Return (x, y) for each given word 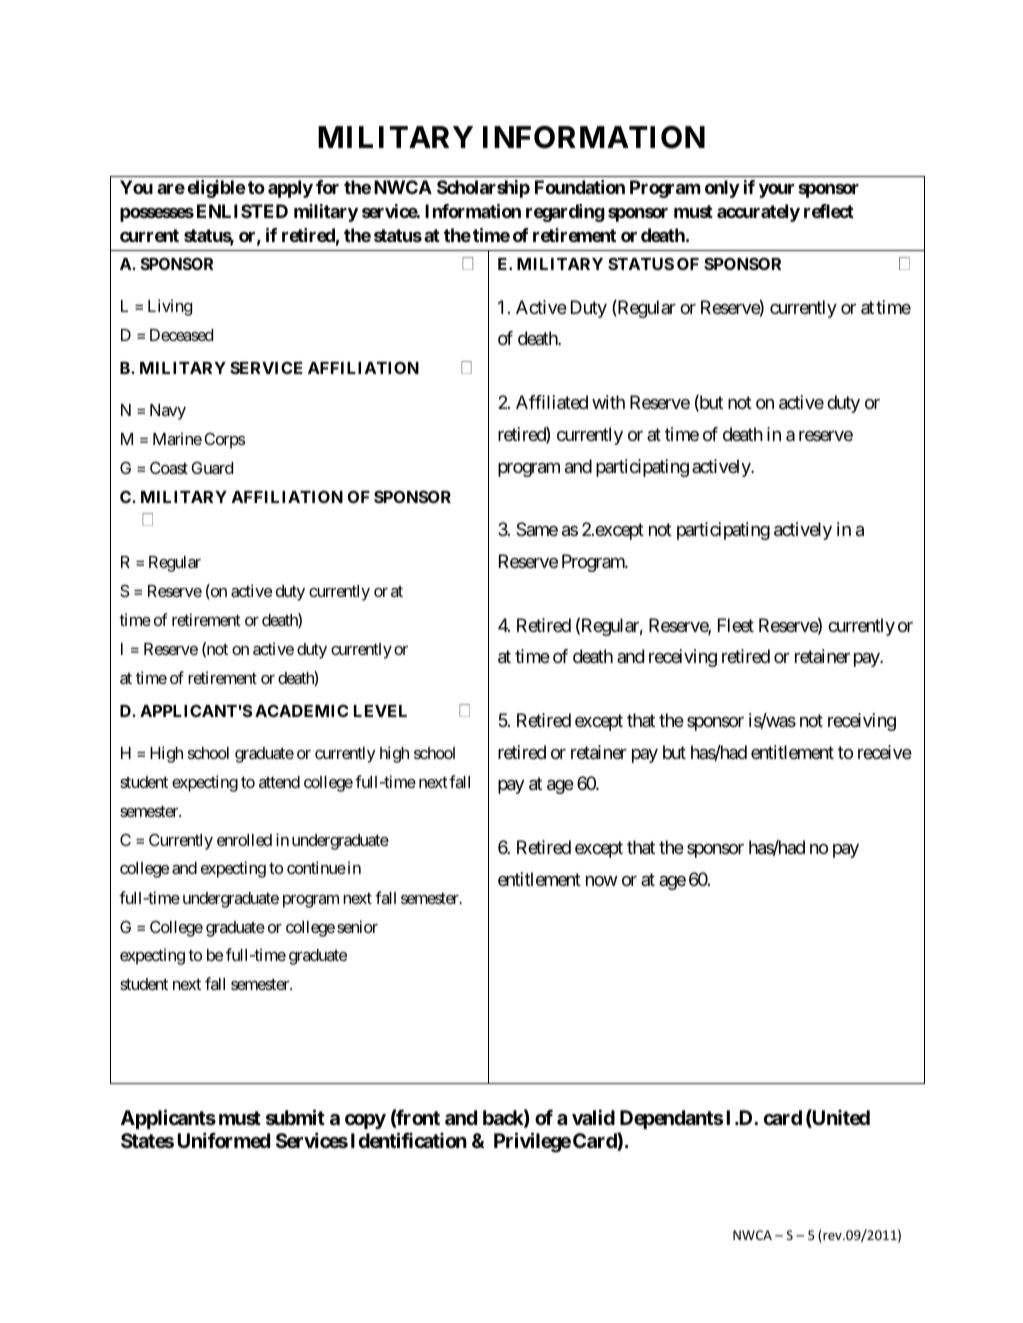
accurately (758, 213)
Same (537, 529)
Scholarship (483, 189)
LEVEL (380, 711)
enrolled (244, 840)
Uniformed (224, 1140)
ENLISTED (242, 211)
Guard (212, 467)
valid (593, 1117)
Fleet (736, 625)
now (602, 881)
